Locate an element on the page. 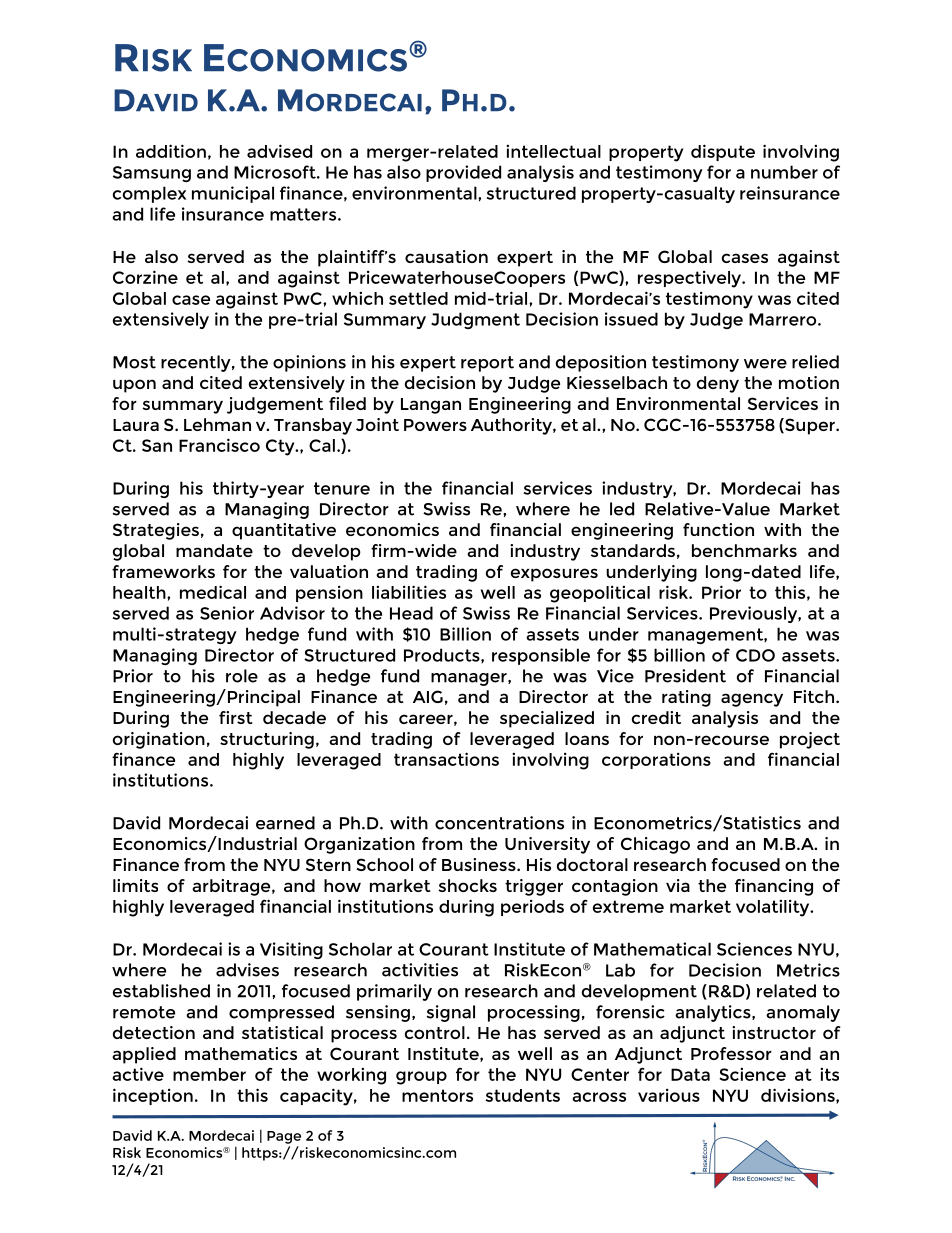 This document has height=1233, width=952. Powers is located at coordinates (435, 425).
